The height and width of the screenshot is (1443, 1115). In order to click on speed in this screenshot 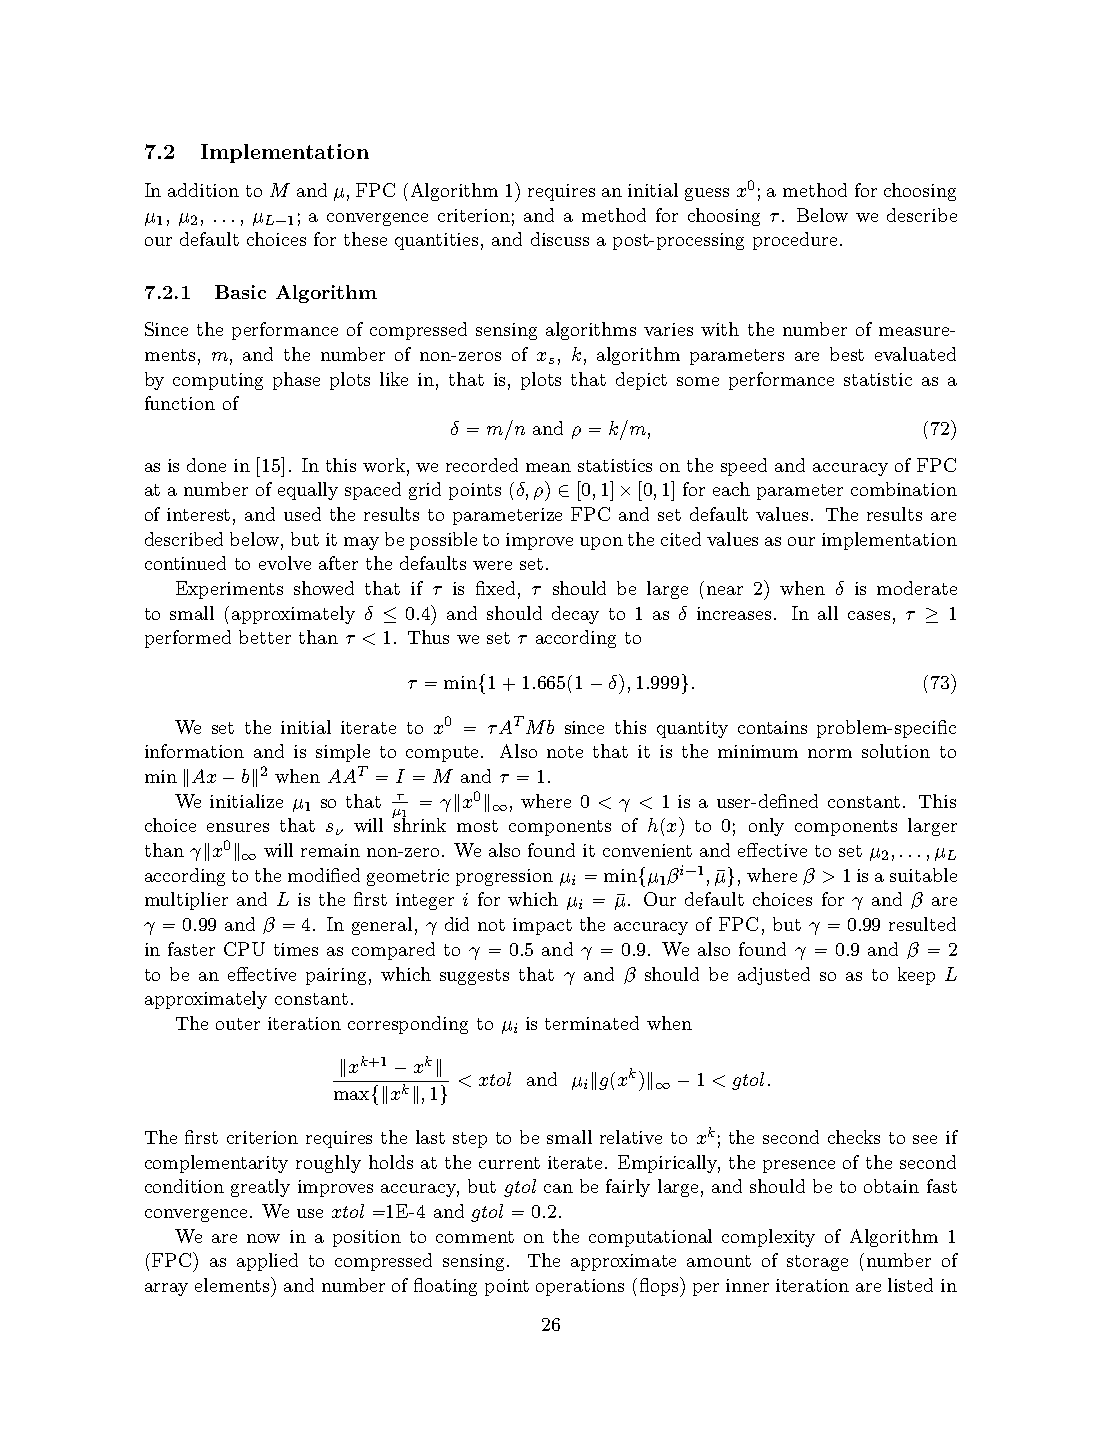, I will do `click(744, 467)`.
